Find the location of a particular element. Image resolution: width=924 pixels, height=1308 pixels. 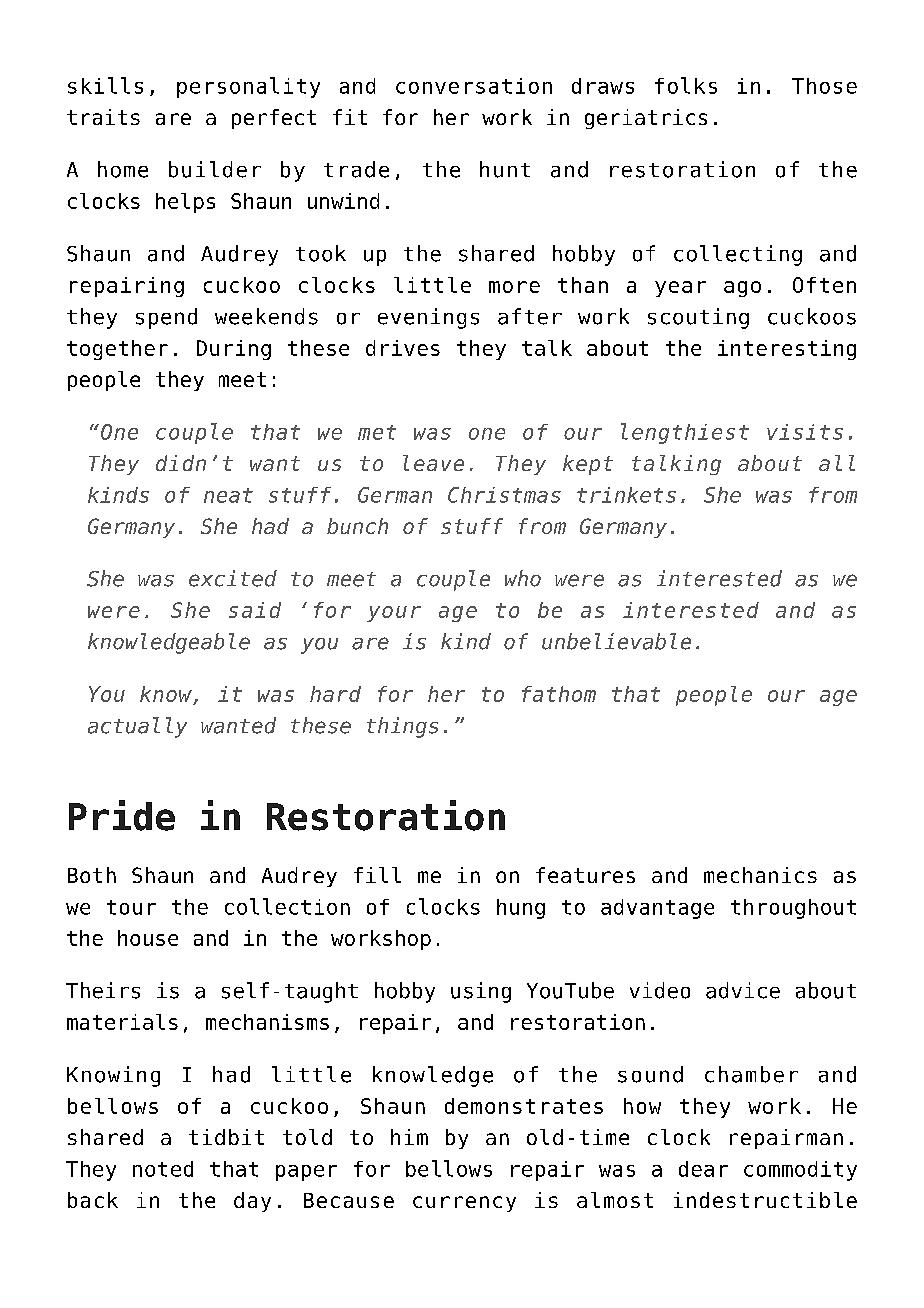

conversation is located at coordinates (474, 86).
